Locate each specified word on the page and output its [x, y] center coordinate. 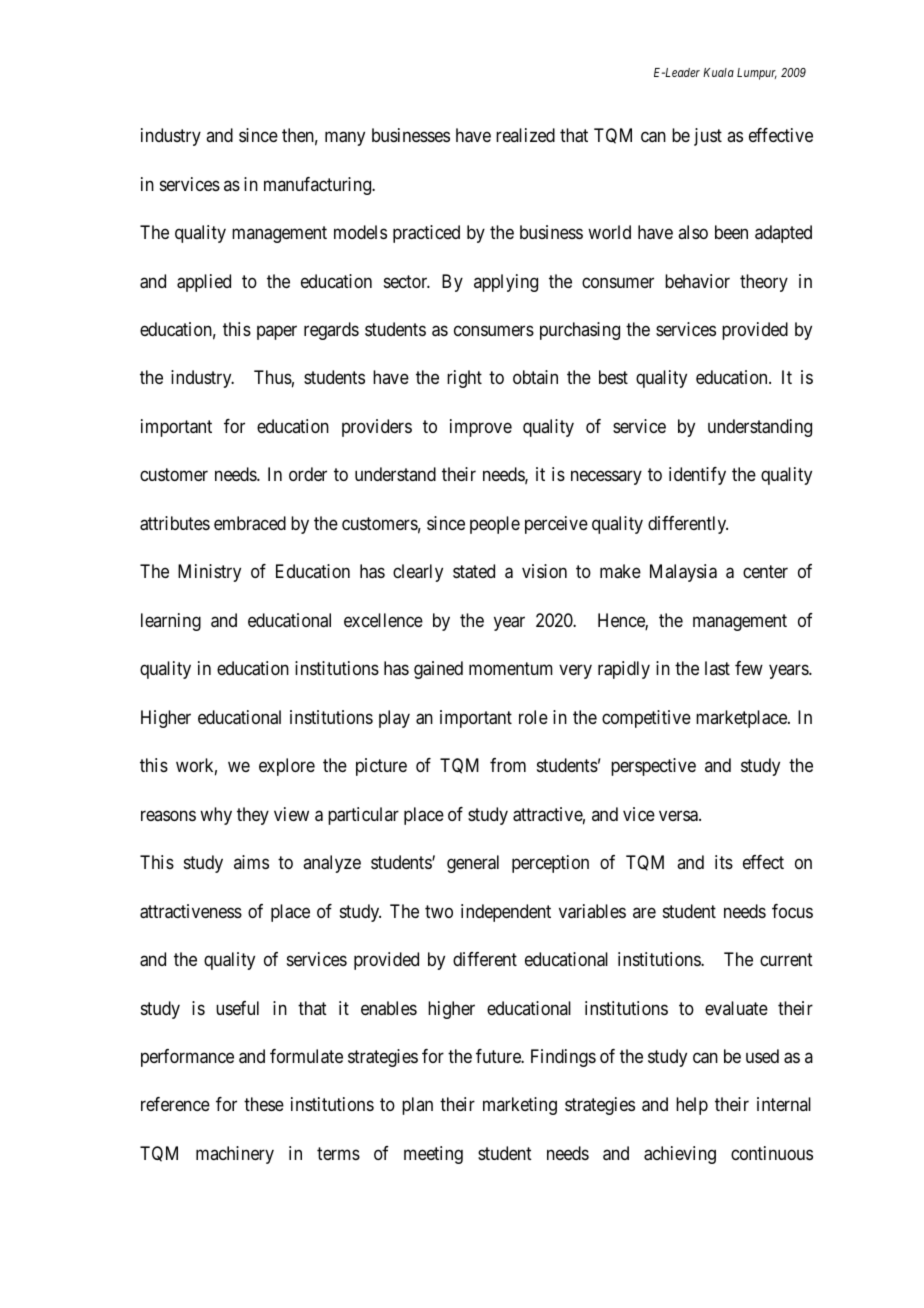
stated [474, 571]
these [264, 1104]
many [345, 139]
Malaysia [683, 573]
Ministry [209, 573]
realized [525, 135]
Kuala [718, 72]
